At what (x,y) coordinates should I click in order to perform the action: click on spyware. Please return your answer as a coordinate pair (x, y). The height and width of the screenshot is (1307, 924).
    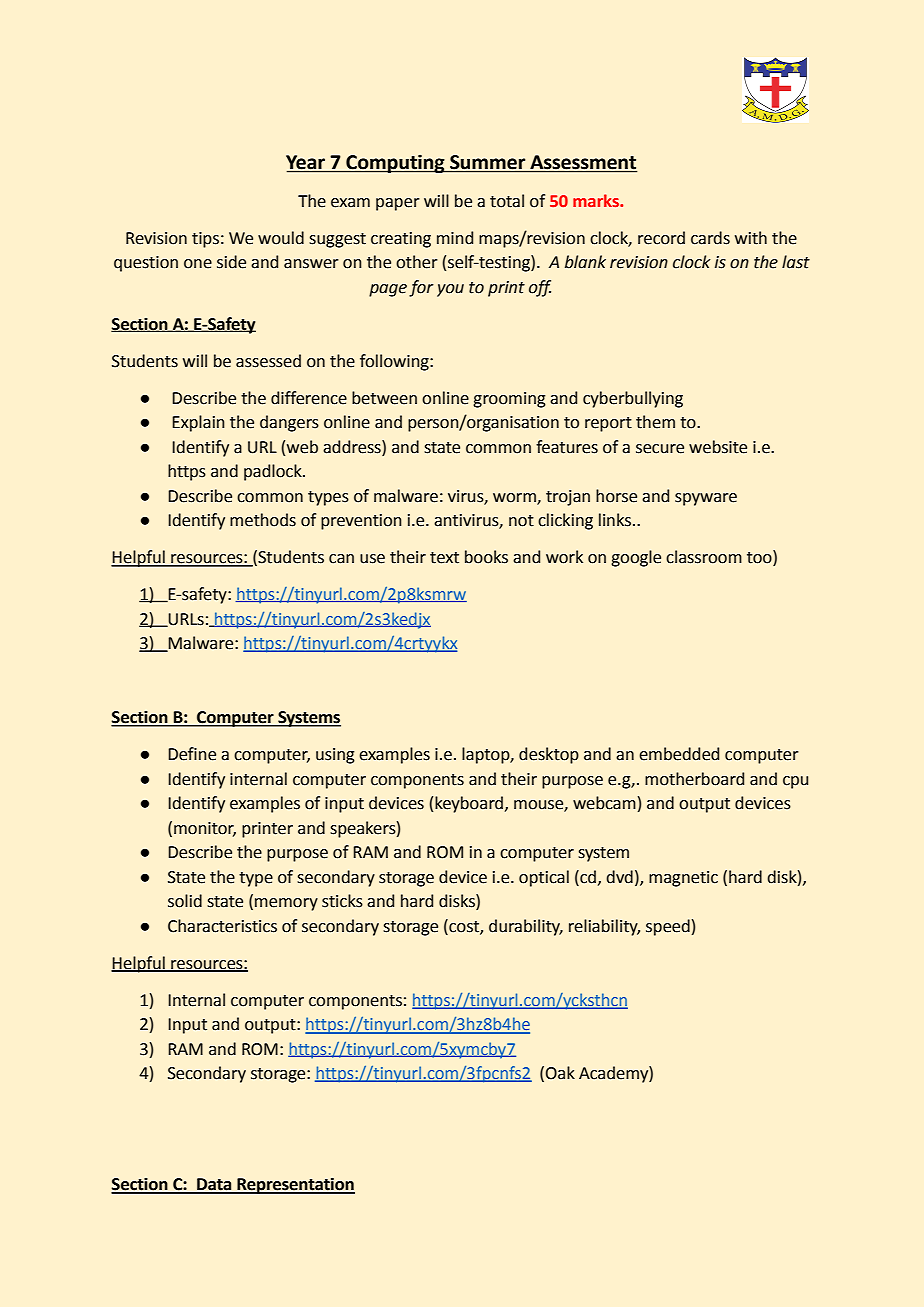
    Looking at the image, I should click on (706, 499).
